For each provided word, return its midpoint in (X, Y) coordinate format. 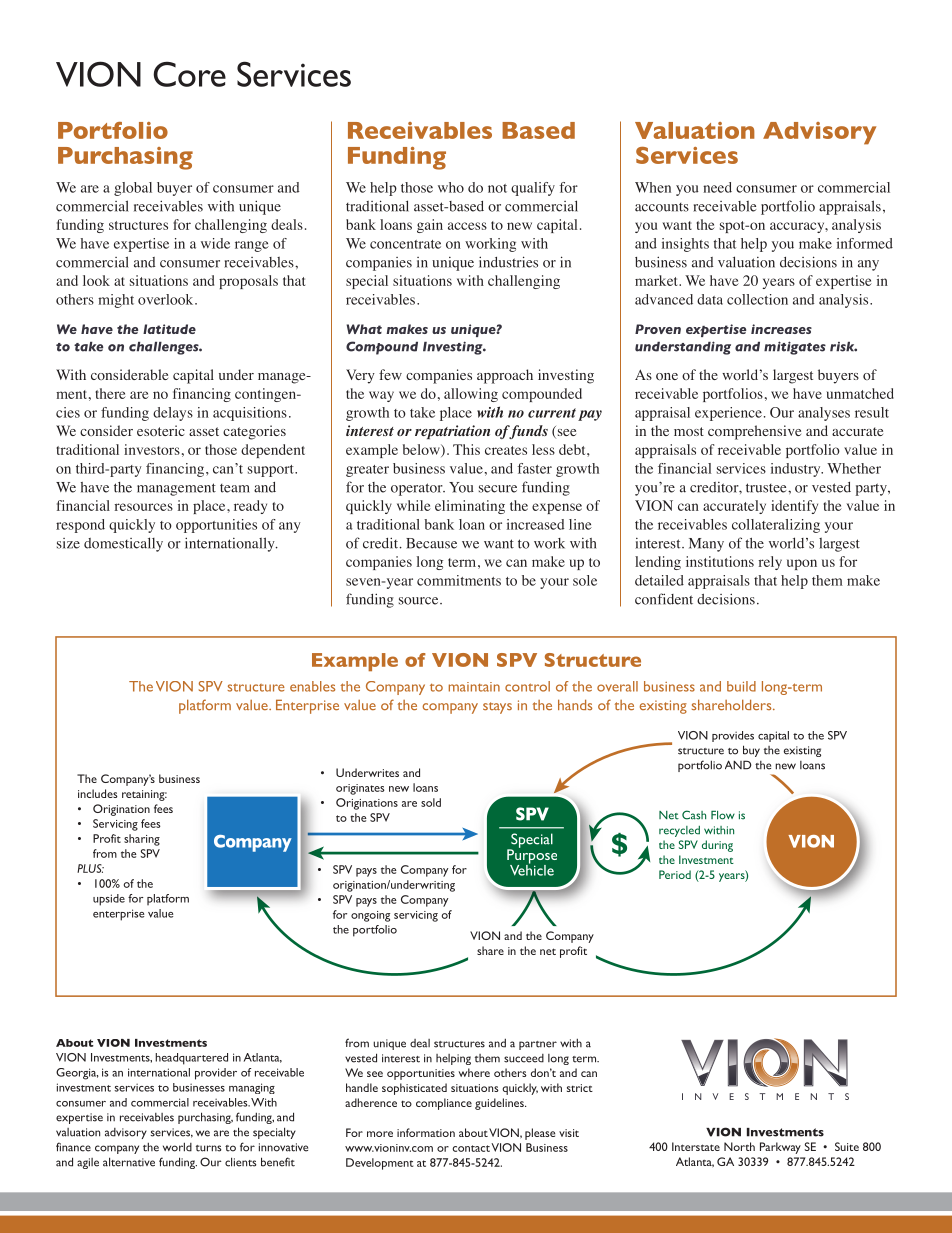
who (451, 187)
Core (189, 74)
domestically (123, 544)
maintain (474, 687)
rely (770, 563)
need (717, 187)
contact (471, 1148)
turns (208, 1148)
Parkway (780, 1148)
